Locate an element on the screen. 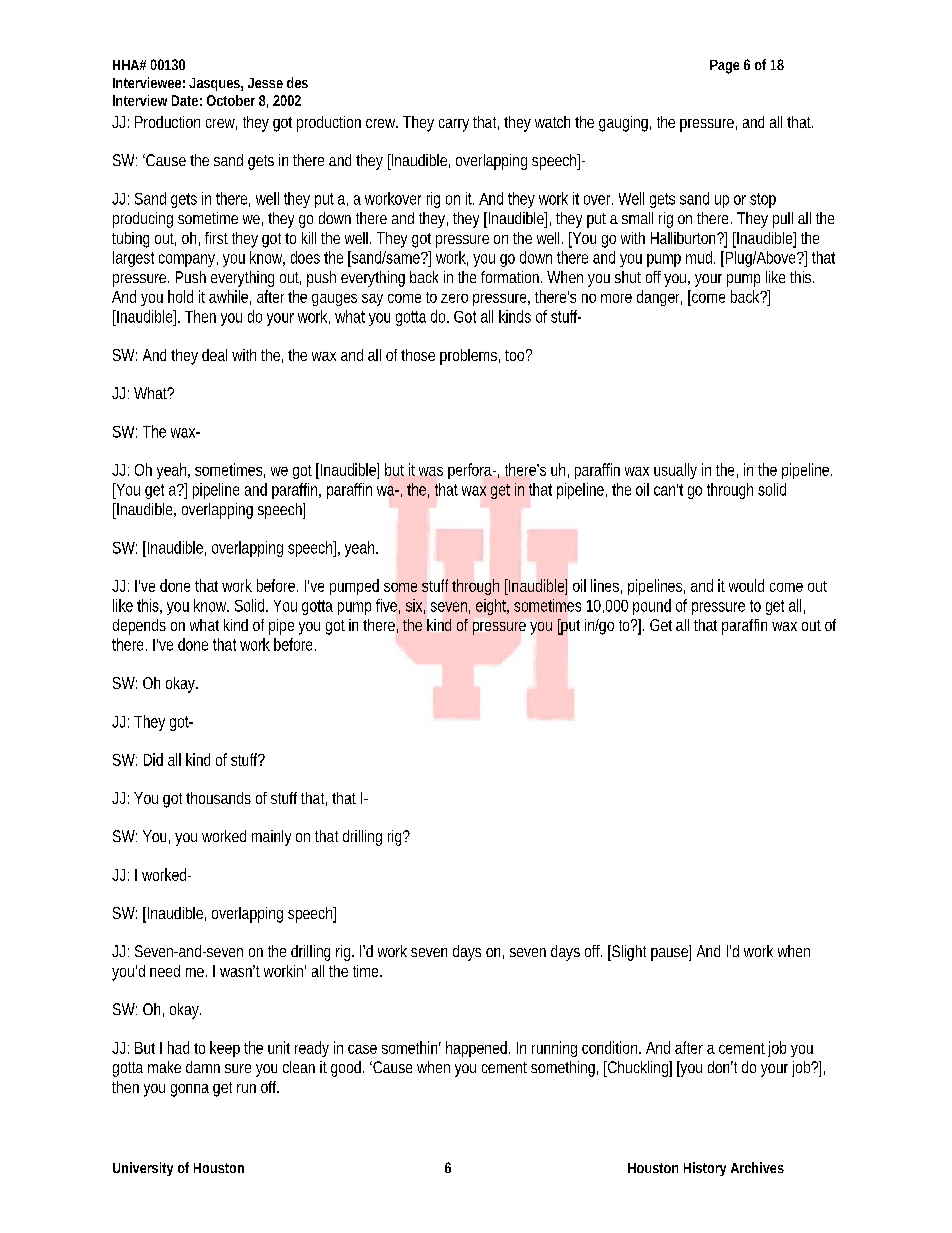  Page is located at coordinates (724, 67).
